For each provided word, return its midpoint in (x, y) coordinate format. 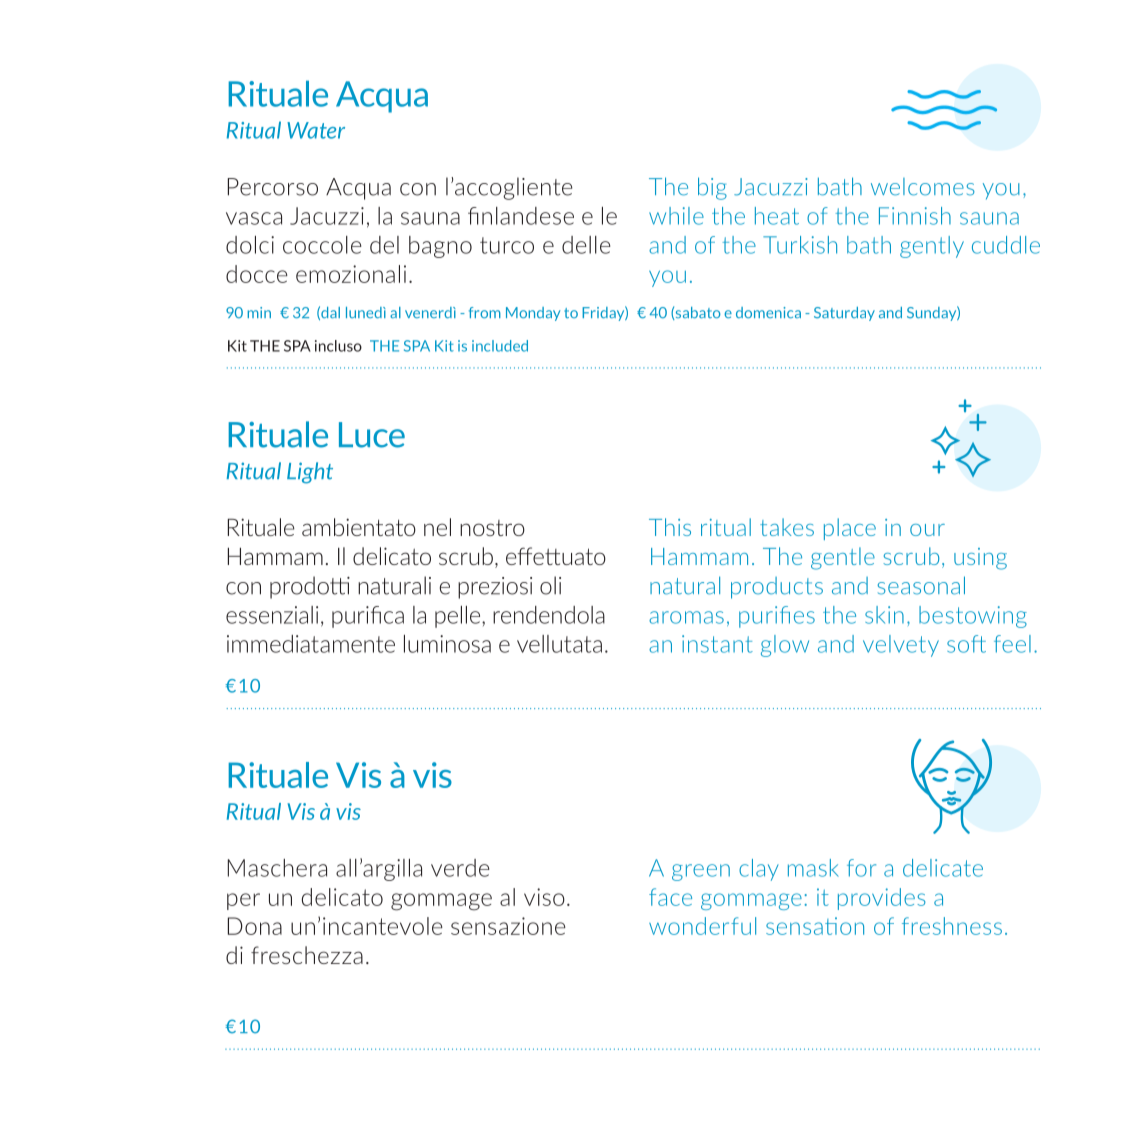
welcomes (923, 187)
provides (882, 899)
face (670, 897)
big (712, 188)
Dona (255, 926)
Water (316, 130)
